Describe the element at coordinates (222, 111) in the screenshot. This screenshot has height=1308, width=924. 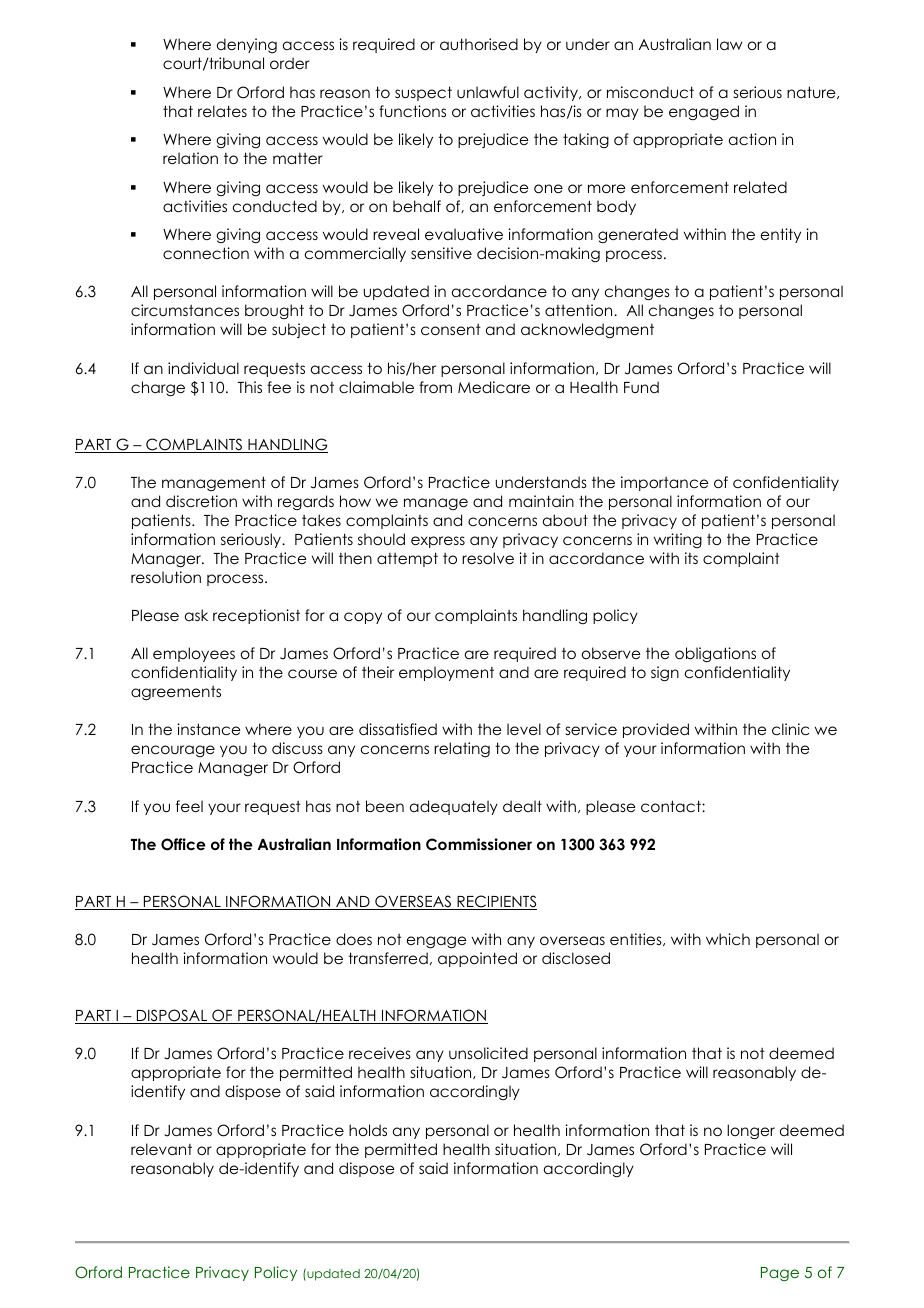
I see `relates` at that location.
